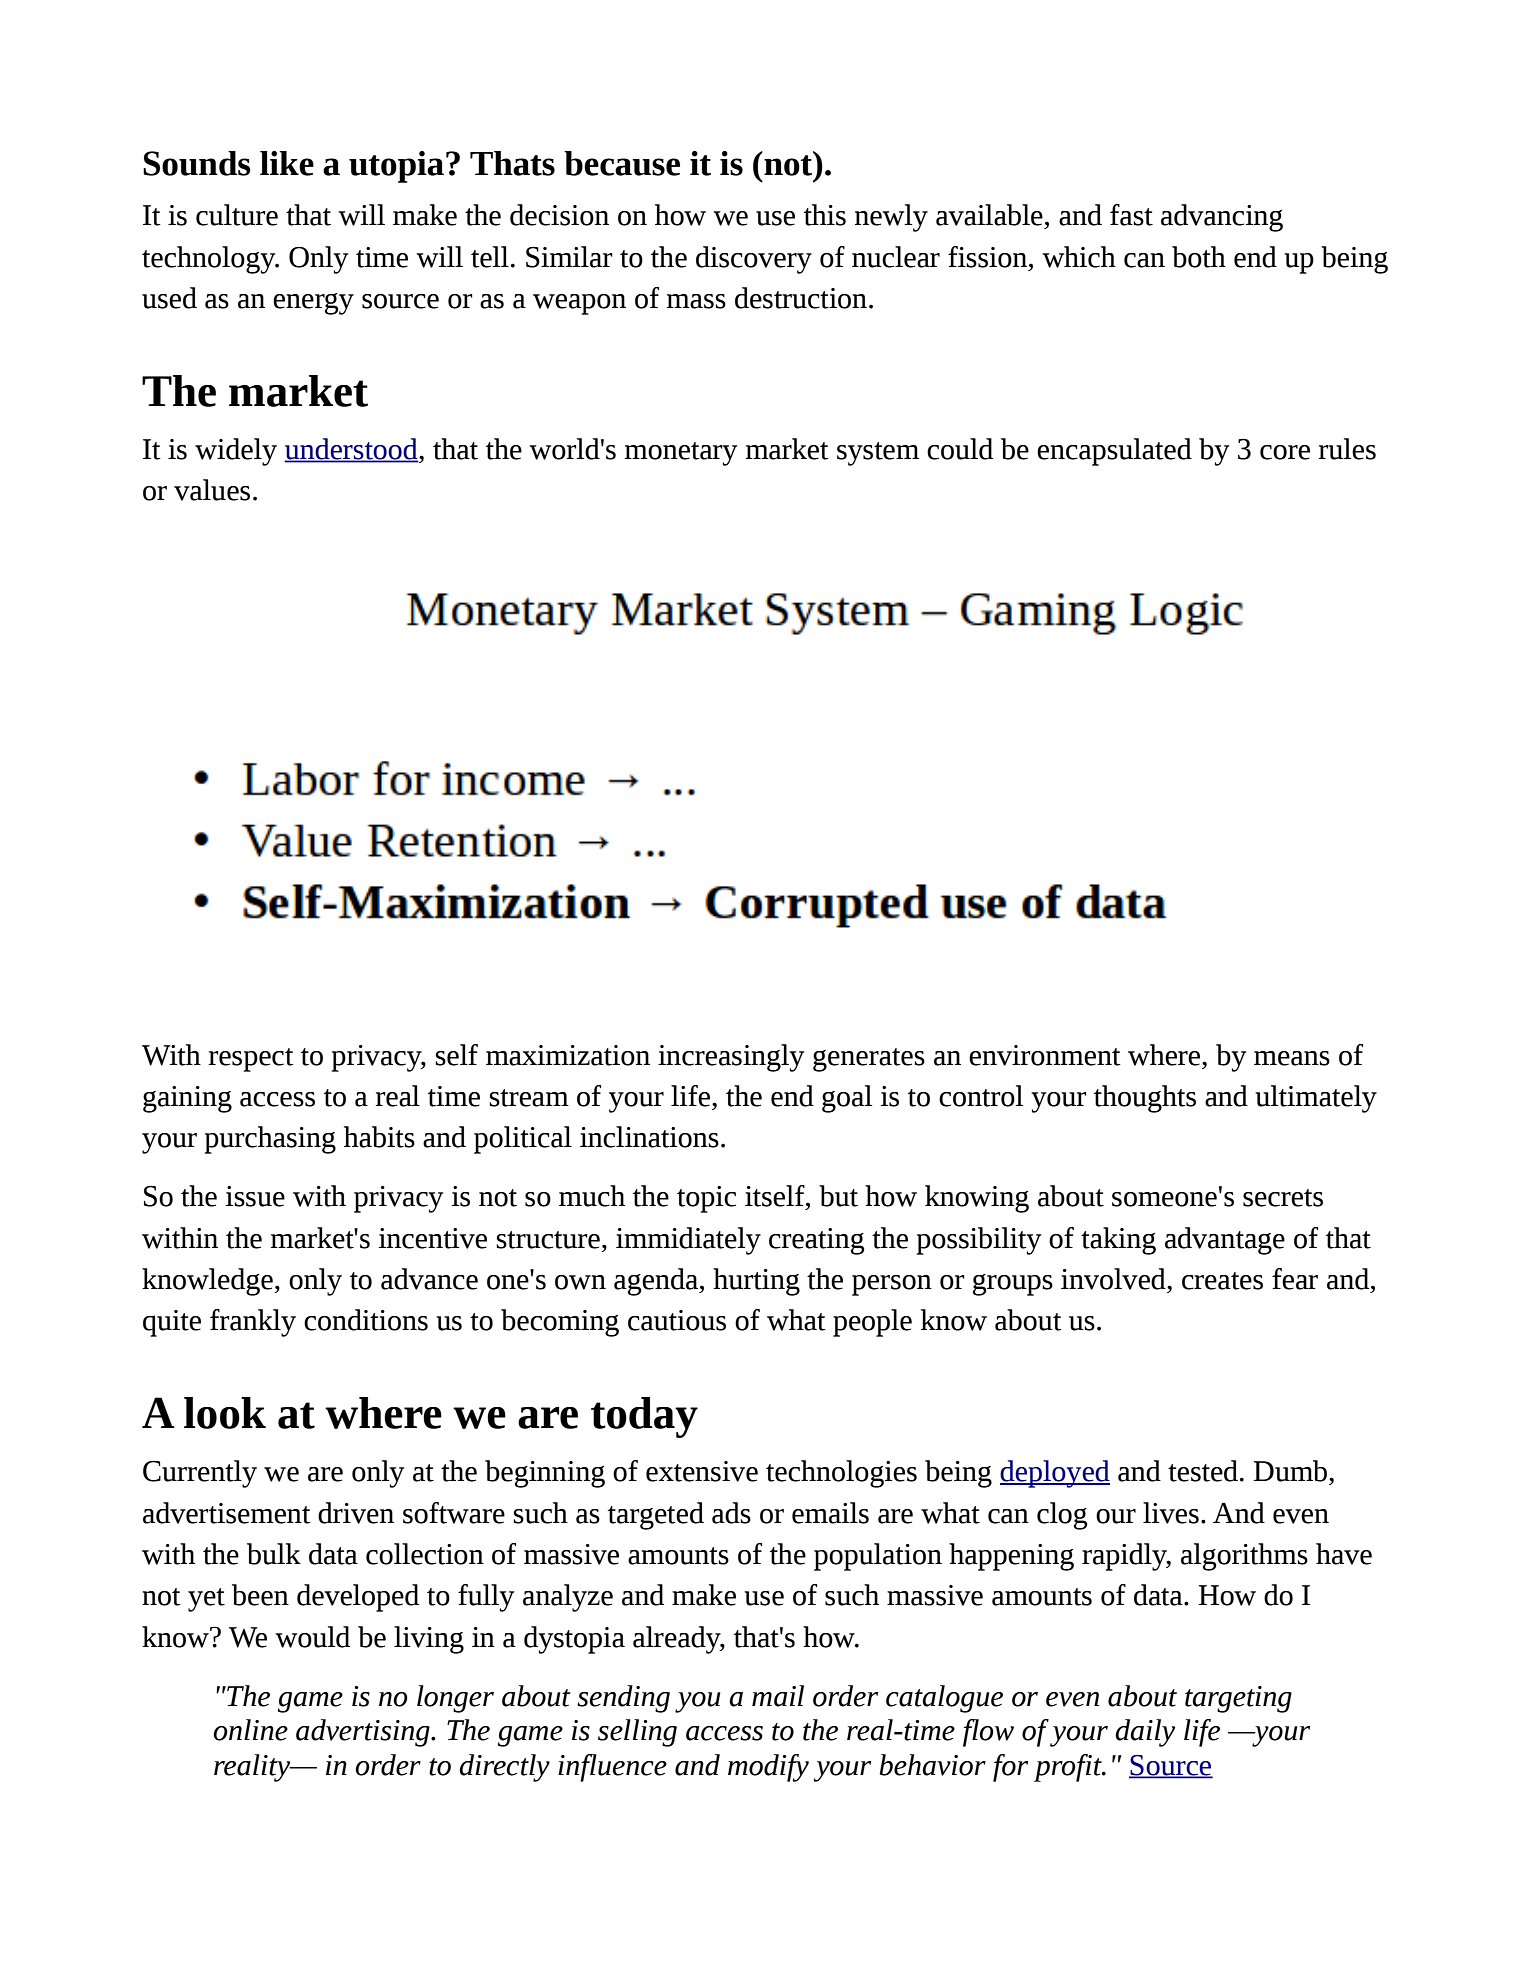  Describe the element at coordinates (1222, 1281) in the screenshot. I see `creates` at that location.
